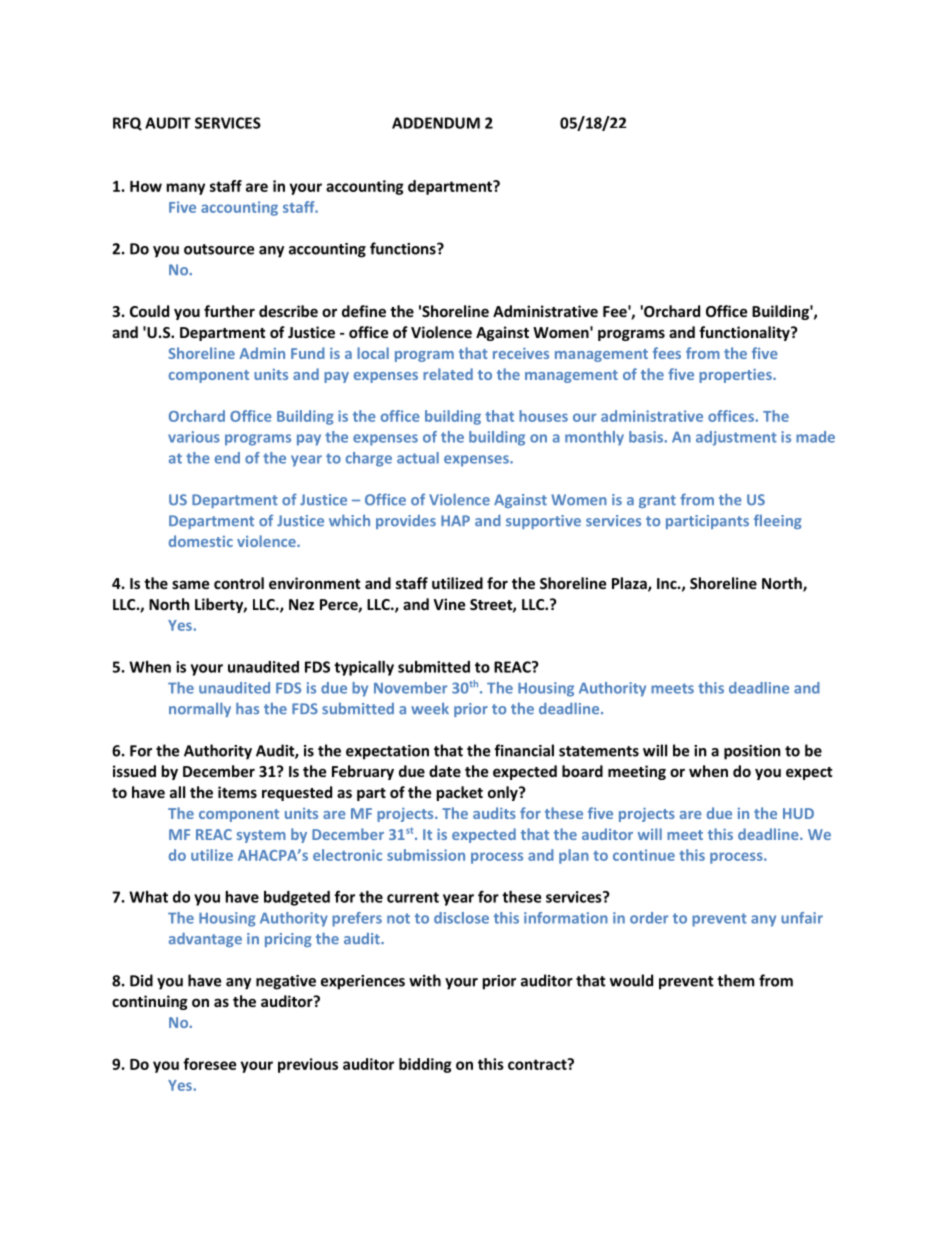  Describe the element at coordinates (194, 437) in the document. I see `various` at that location.
